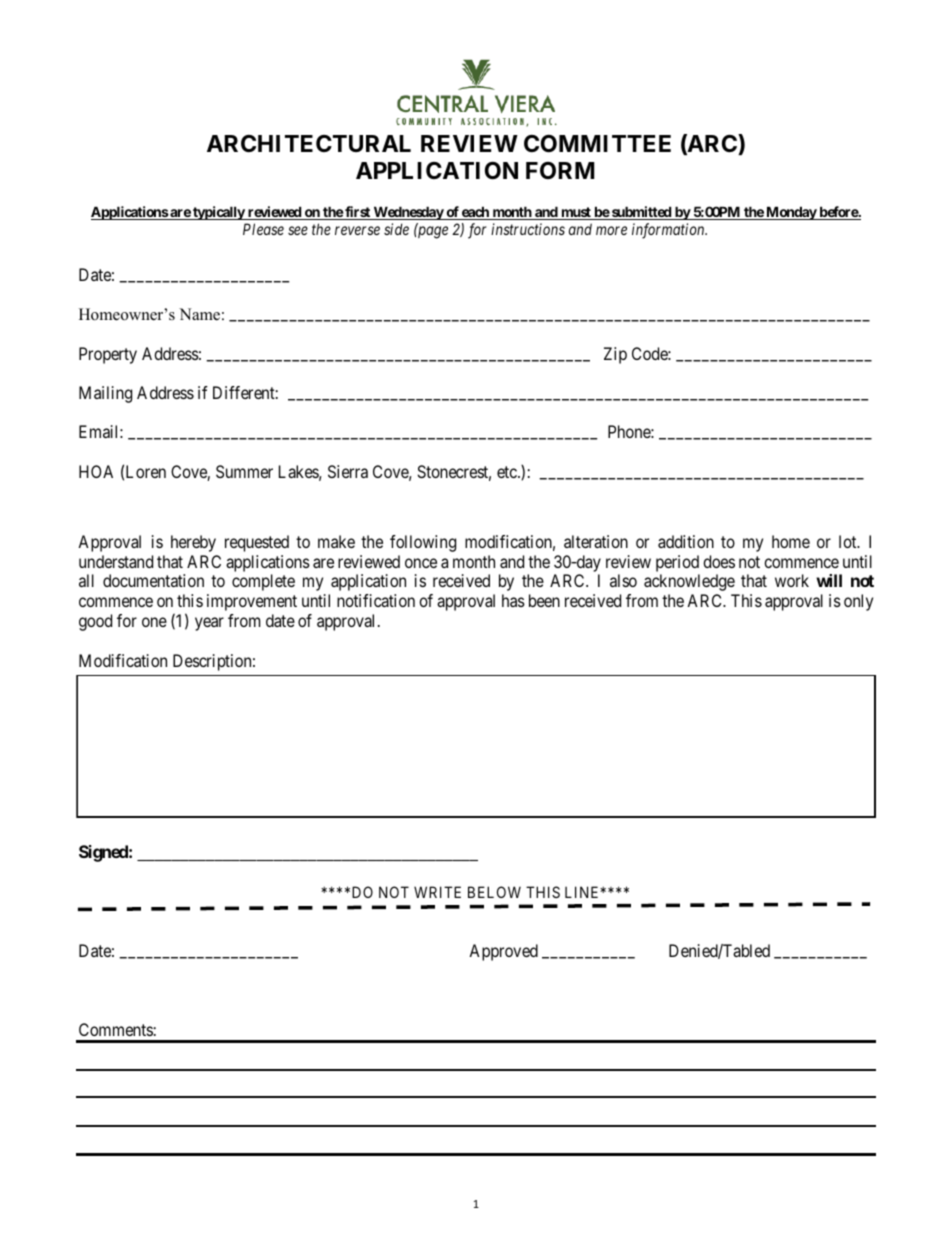 Image resolution: width=952 pixels, height=1233 pixels. What do you see at coordinates (791, 213) in the screenshot?
I see `Monday` at bounding box center [791, 213].
